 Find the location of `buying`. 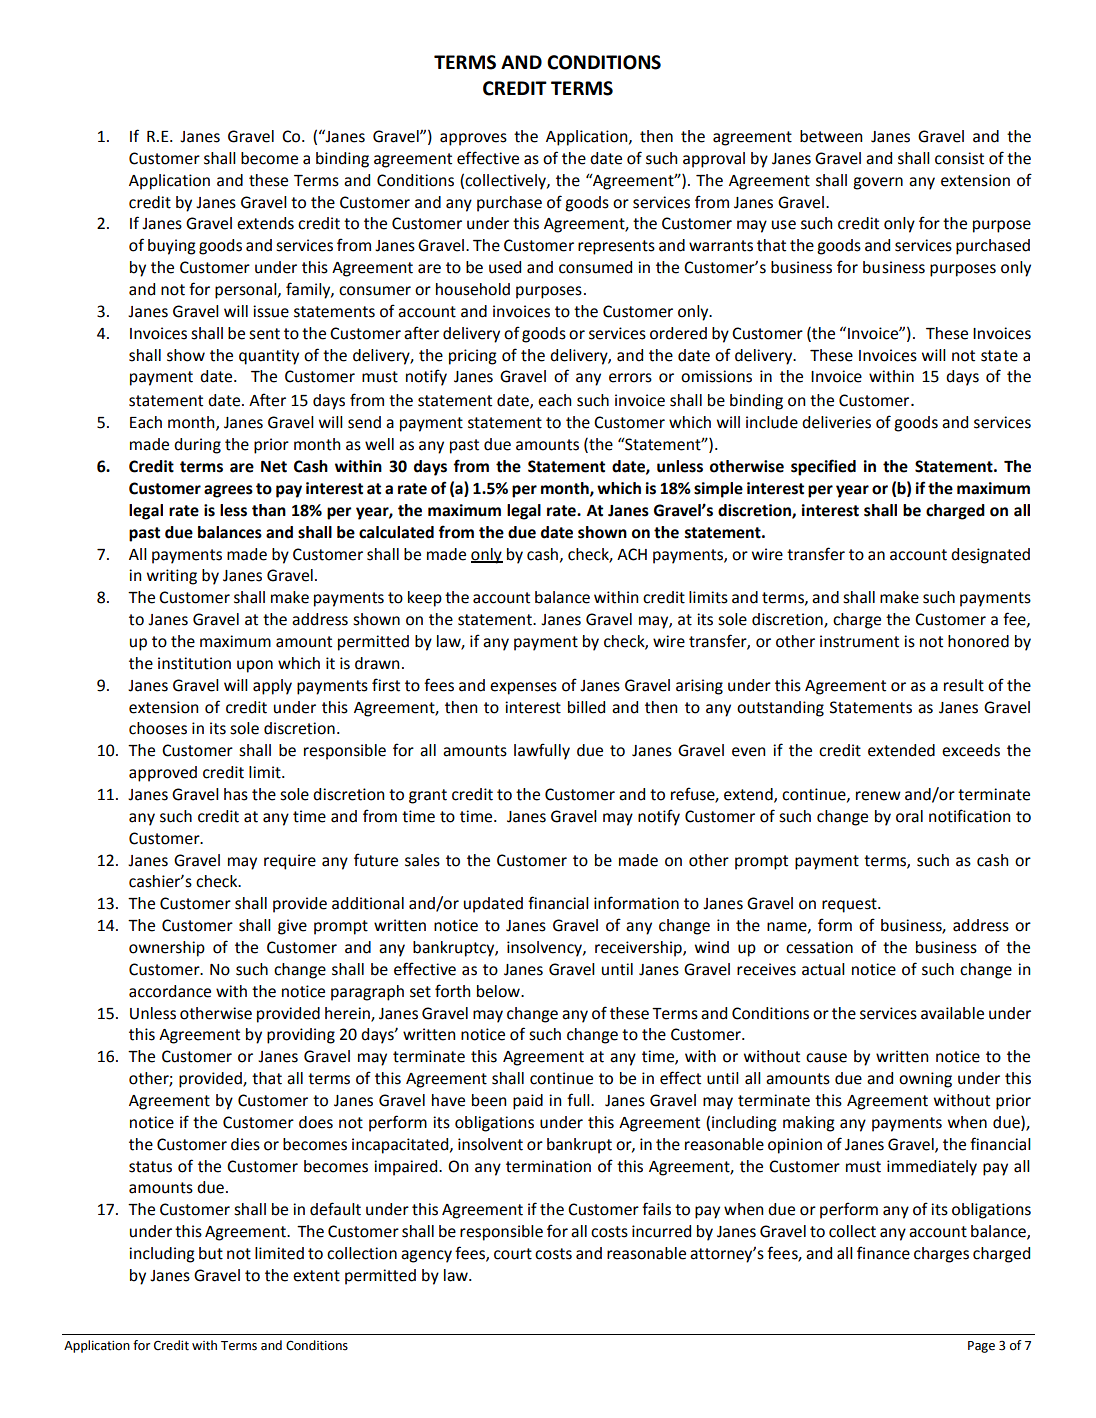

buying is located at coordinates (172, 247).
